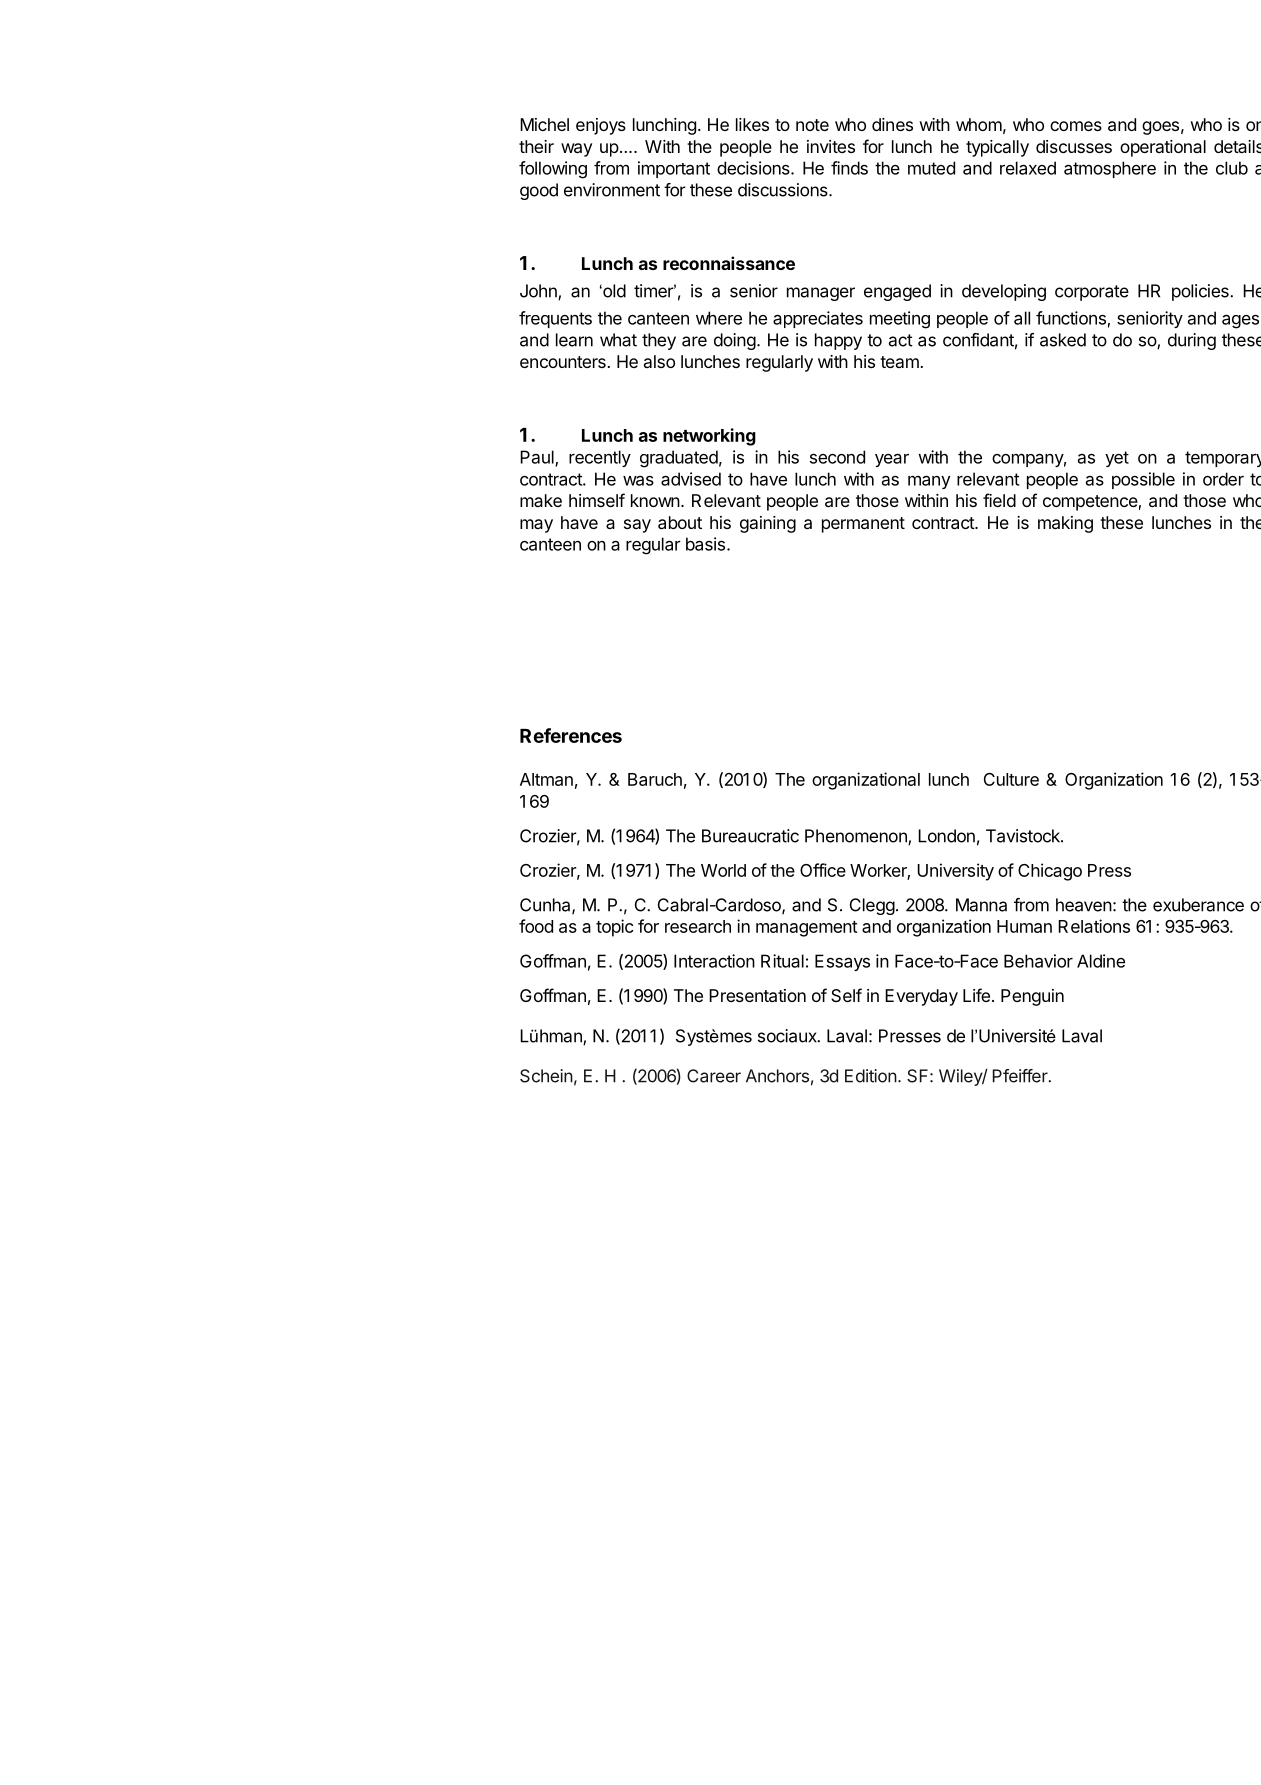  What do you see at coordinates (899, 362) in the screenshot?
I see `team` at bounding box center [899, 362].
